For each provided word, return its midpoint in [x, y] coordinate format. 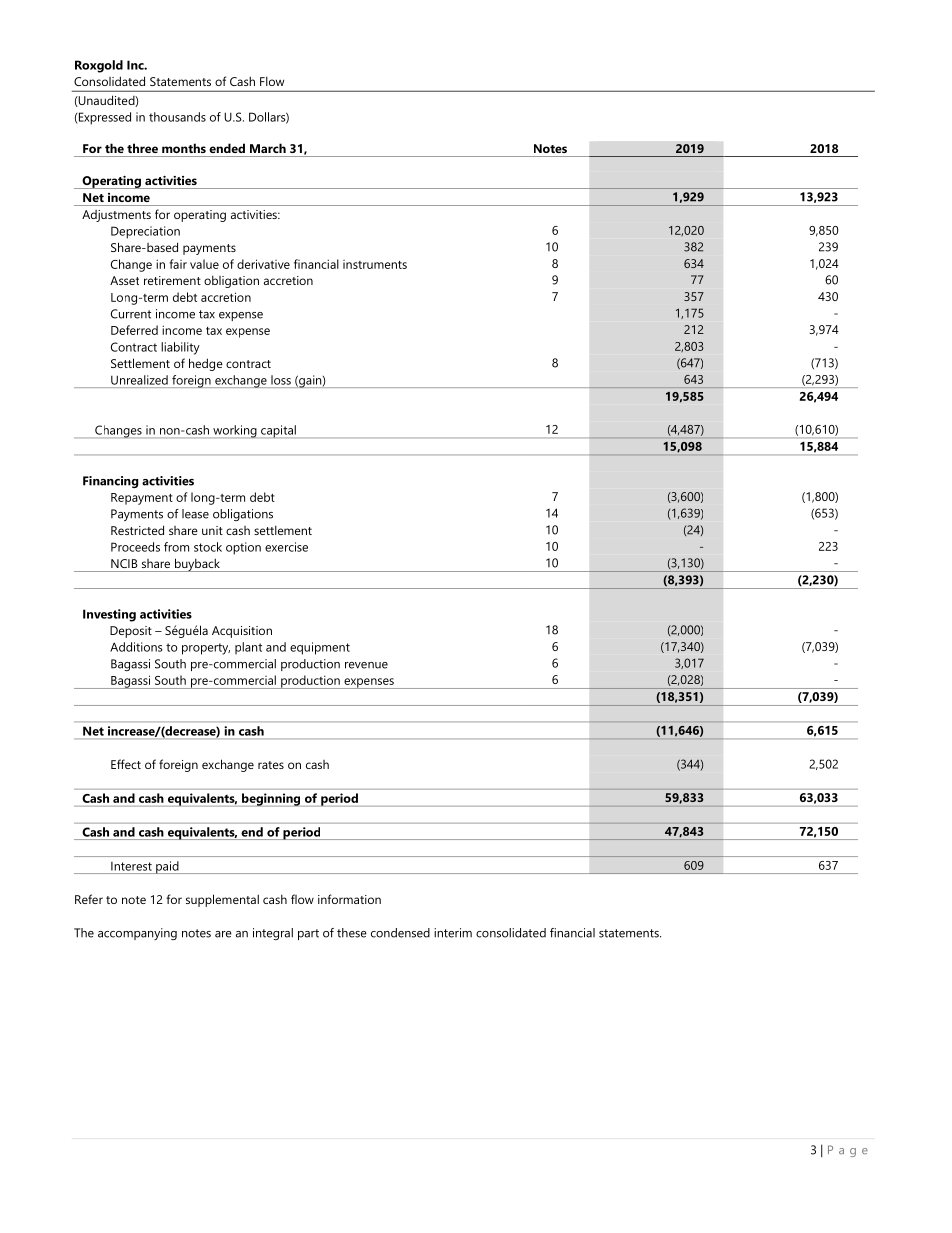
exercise [286, 547]
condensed [400, 933]
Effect [126, 764]
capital [278, 431]
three [142, 148]
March [268, 148]
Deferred [134, 330]
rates [271, 765]
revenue [366, 665]
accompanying [137, 934]
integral [273, 934]
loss [281, 380]
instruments [375, 264]
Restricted [137, 530]
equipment [320, 648]
